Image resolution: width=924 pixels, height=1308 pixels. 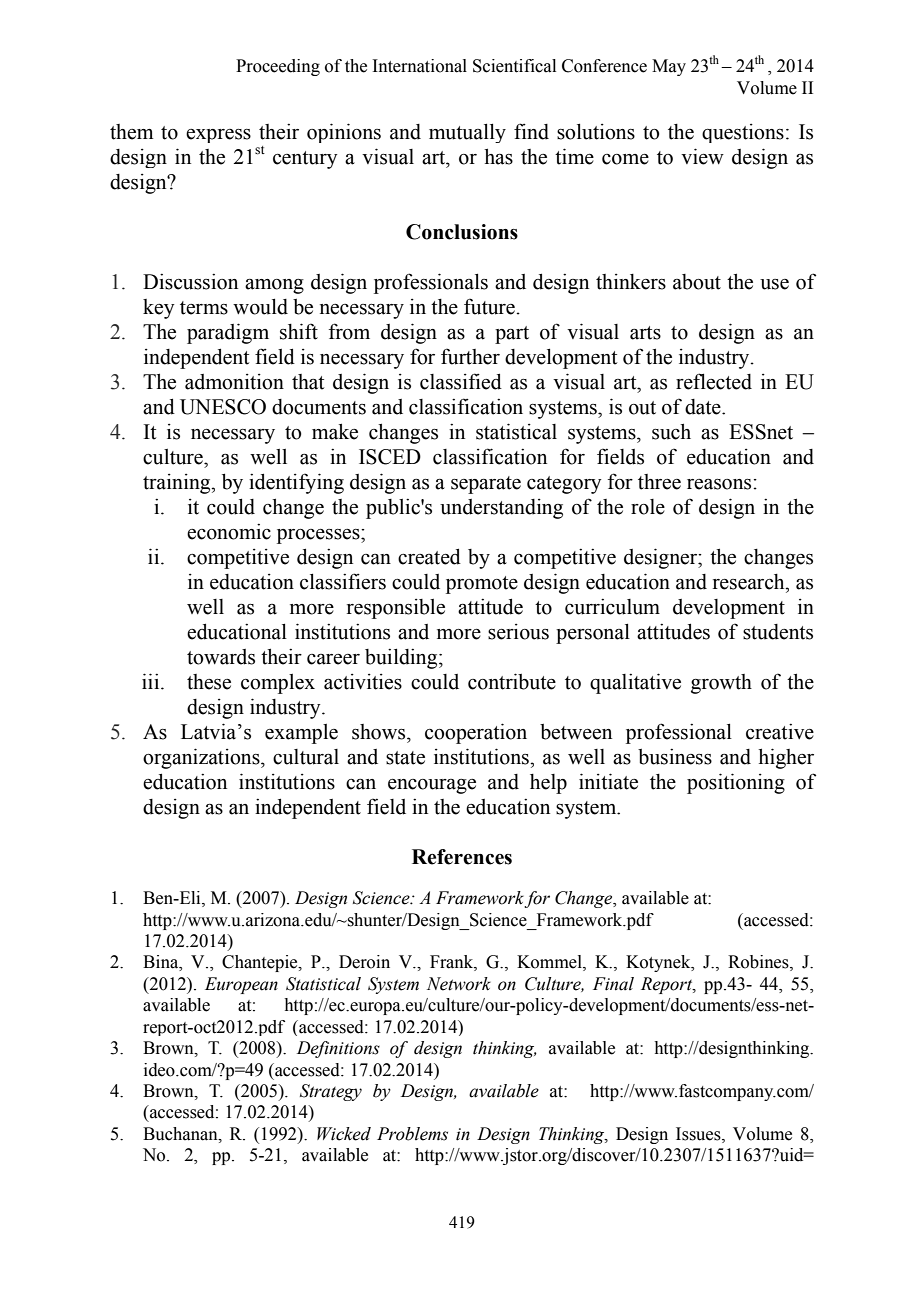 What do you see at coordinates (669, 67) in the document?
I see `May` at bounding box center [669, 67].
